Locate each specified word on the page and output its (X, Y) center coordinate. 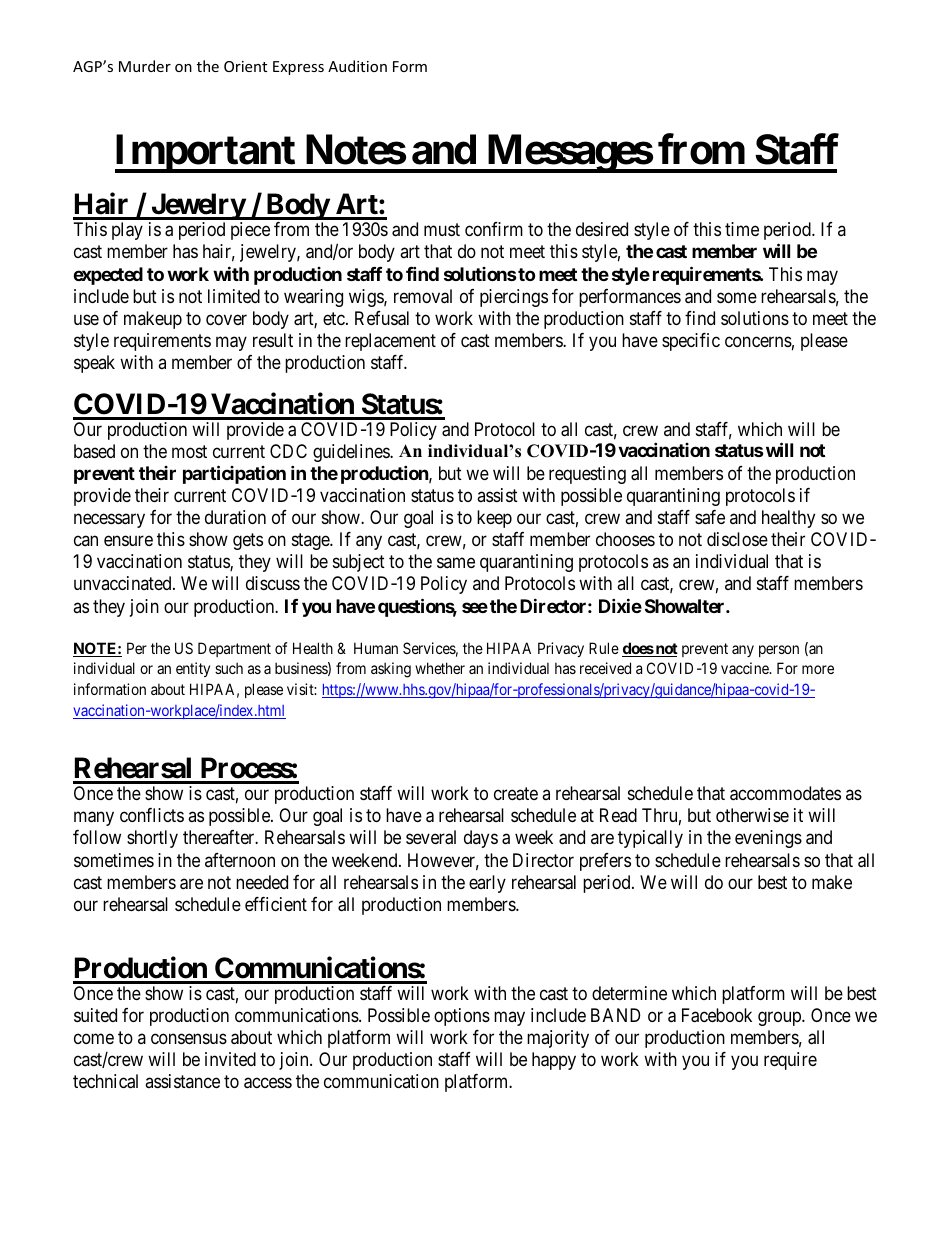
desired (602, 229)
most (189, 451)
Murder (145, 66)
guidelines (352, 453)
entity (193, 669)
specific (691, 342)
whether (440, 668)
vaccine (746, 668)
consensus (189, 1039)
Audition (357, 66)
